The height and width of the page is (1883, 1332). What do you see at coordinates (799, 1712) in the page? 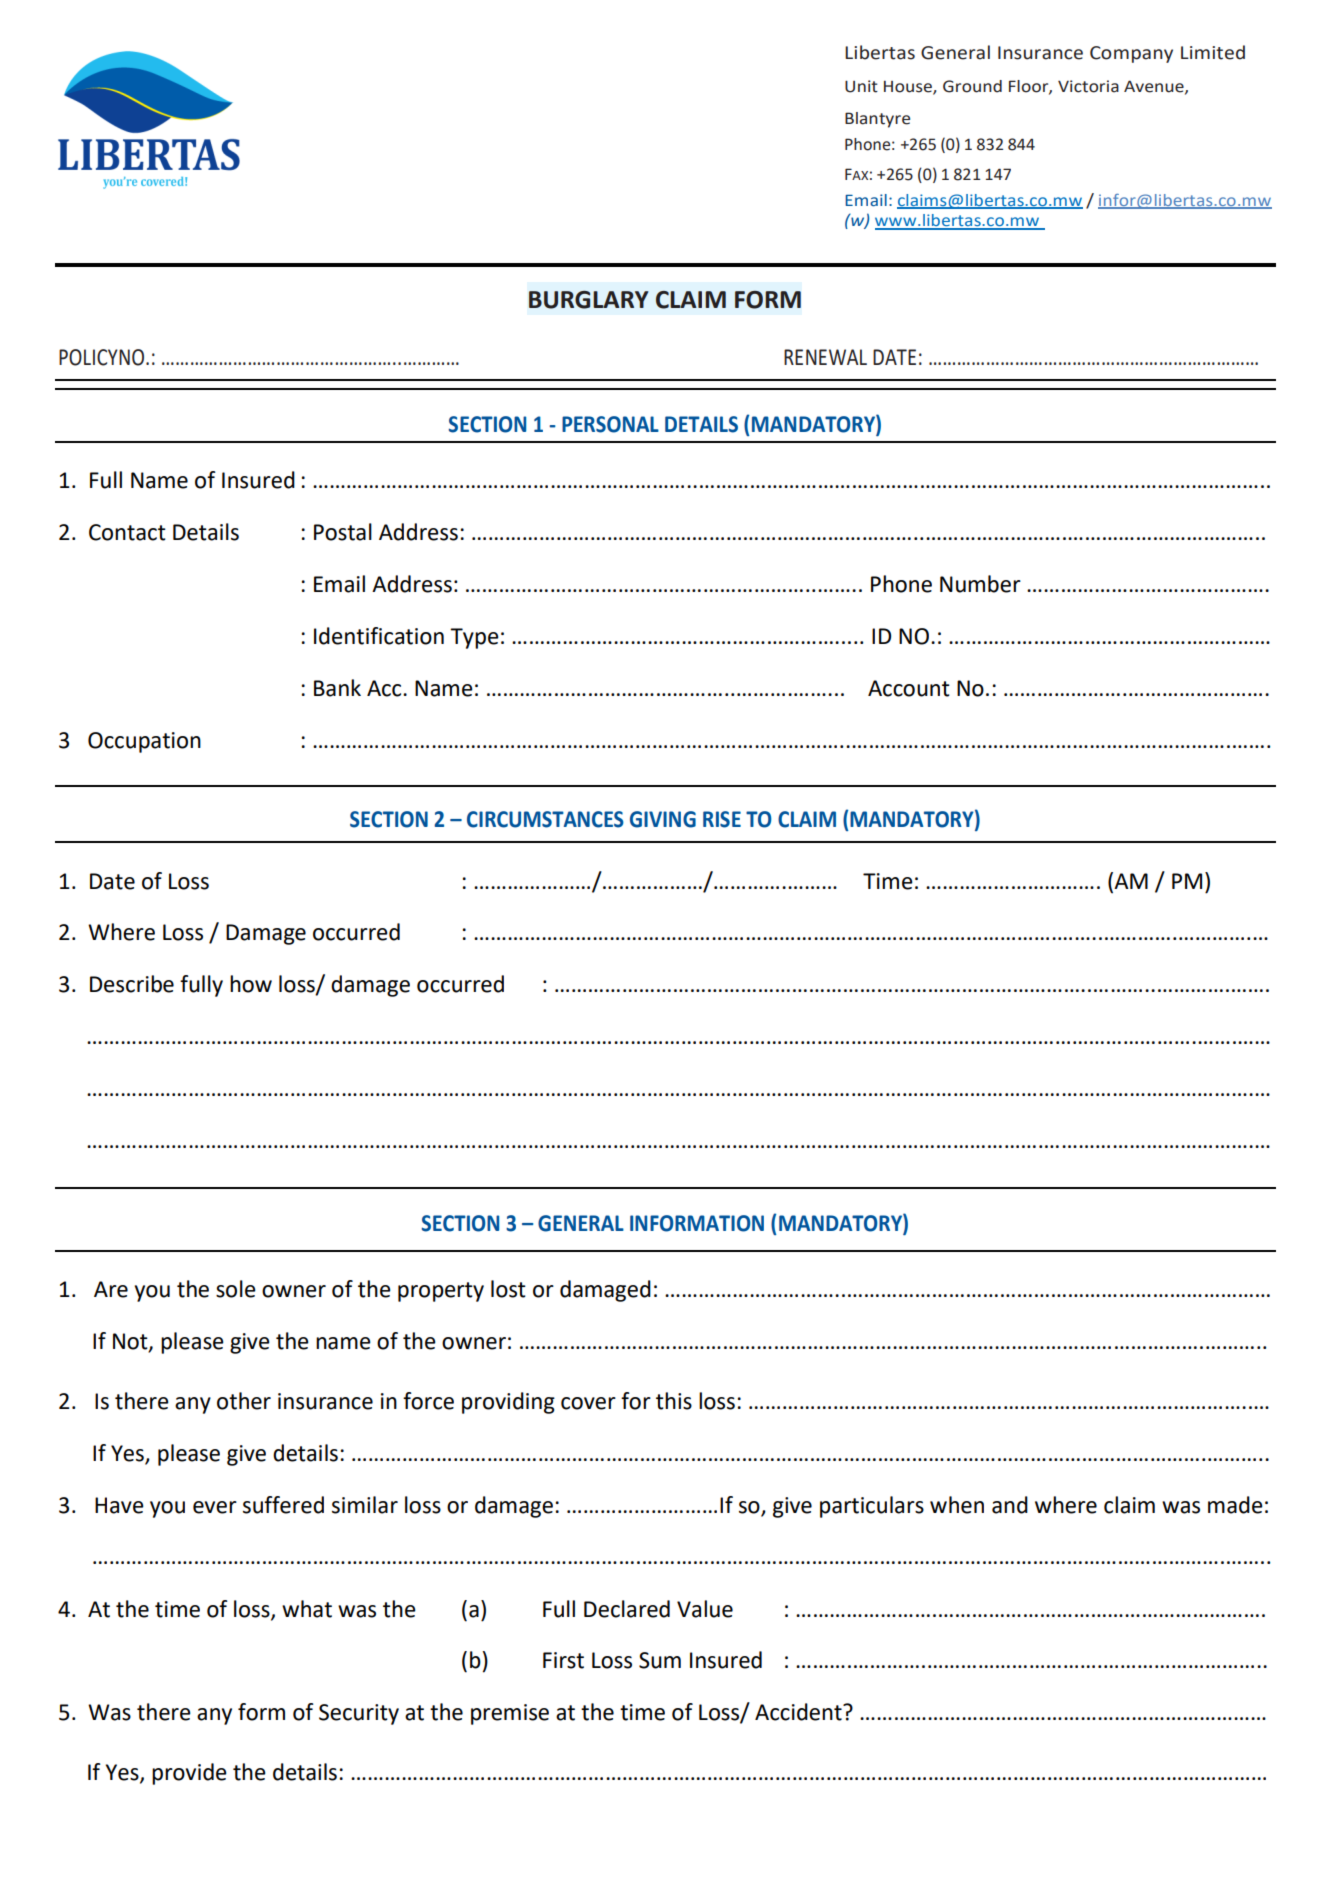
I see `Accident` at bounding box center [799, 1712].
